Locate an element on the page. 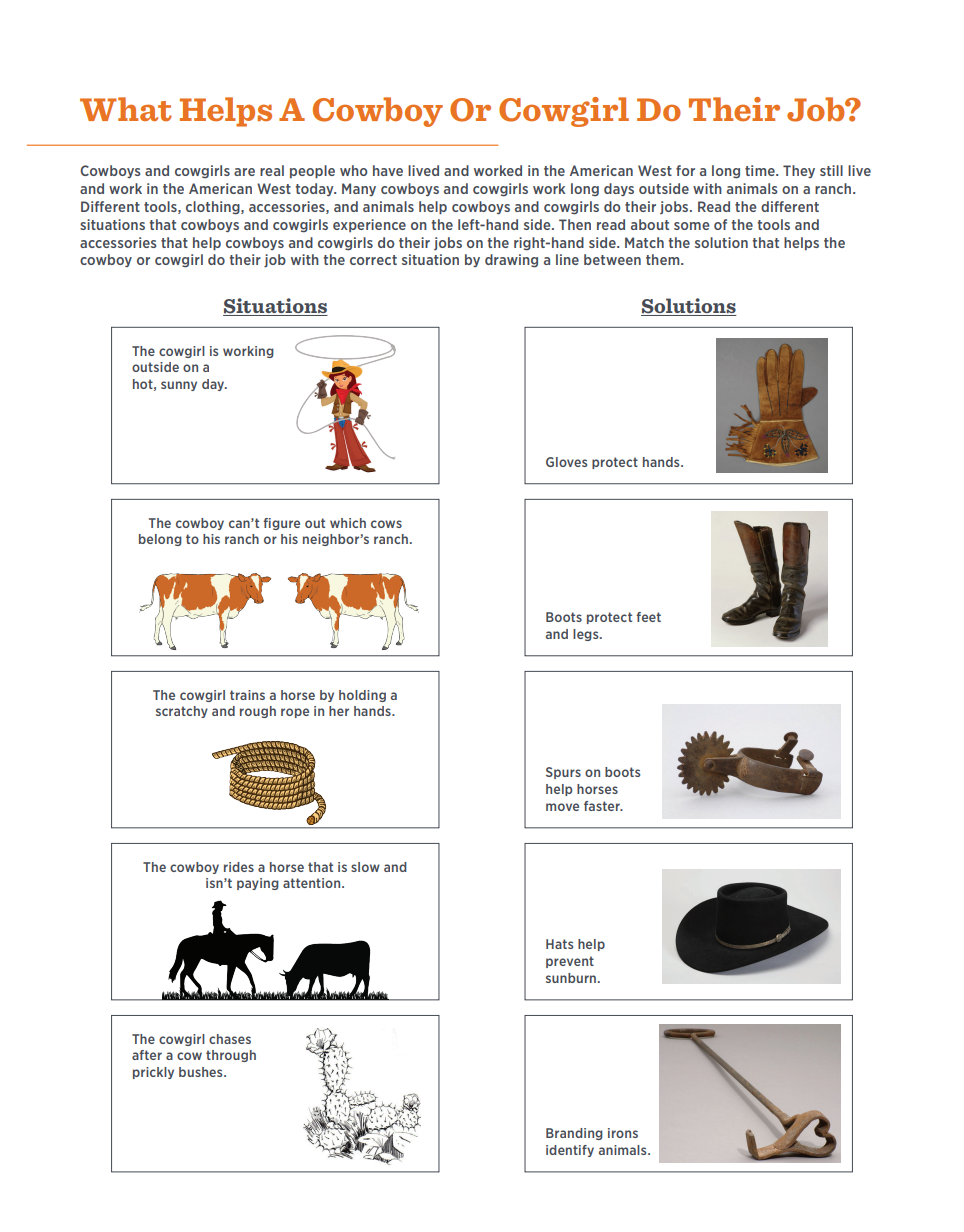 Image resolution: width=964 pixels, height=1232 pixels. legs is located at coordinates (587, 635).
